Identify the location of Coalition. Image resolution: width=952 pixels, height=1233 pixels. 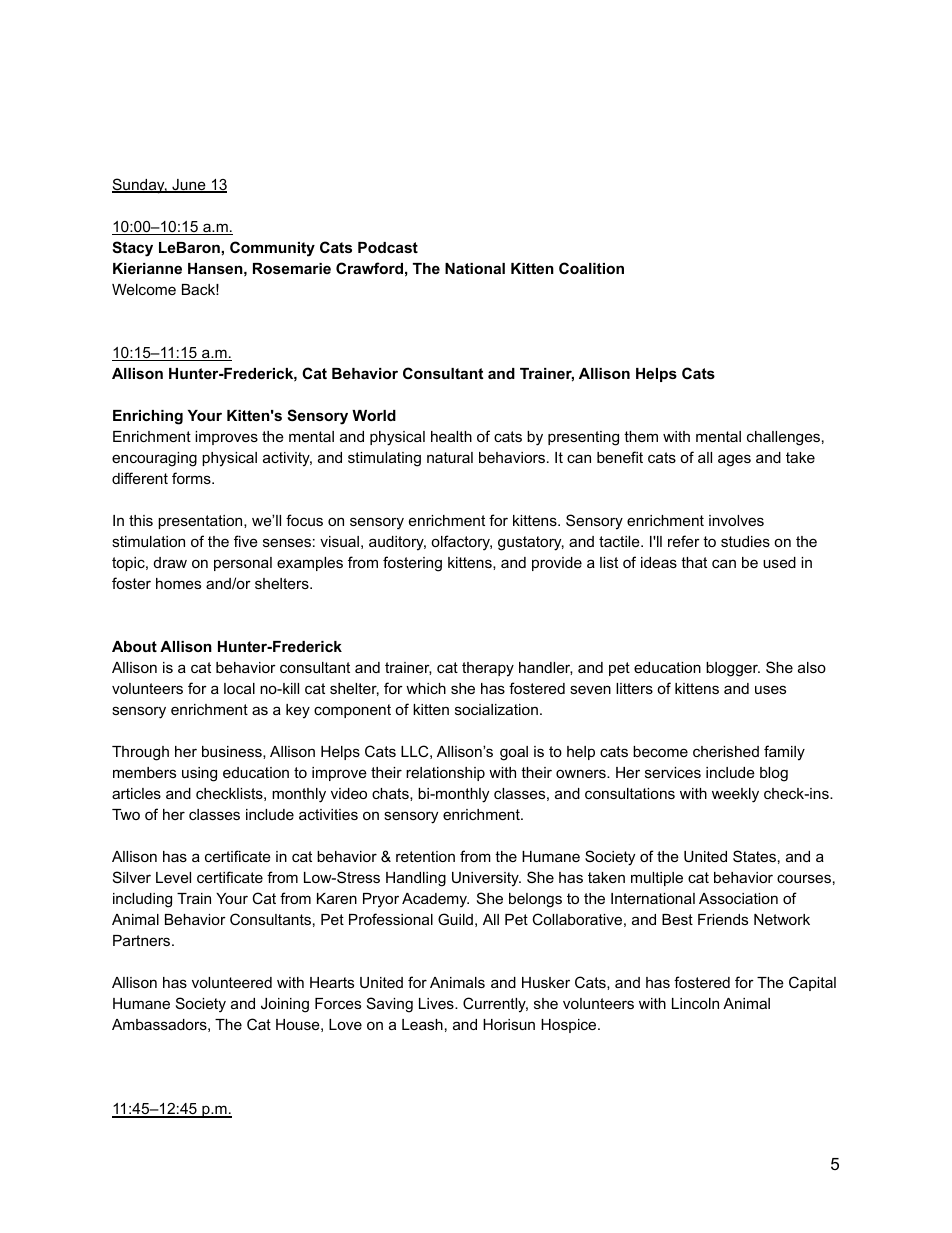
(591, 268).
